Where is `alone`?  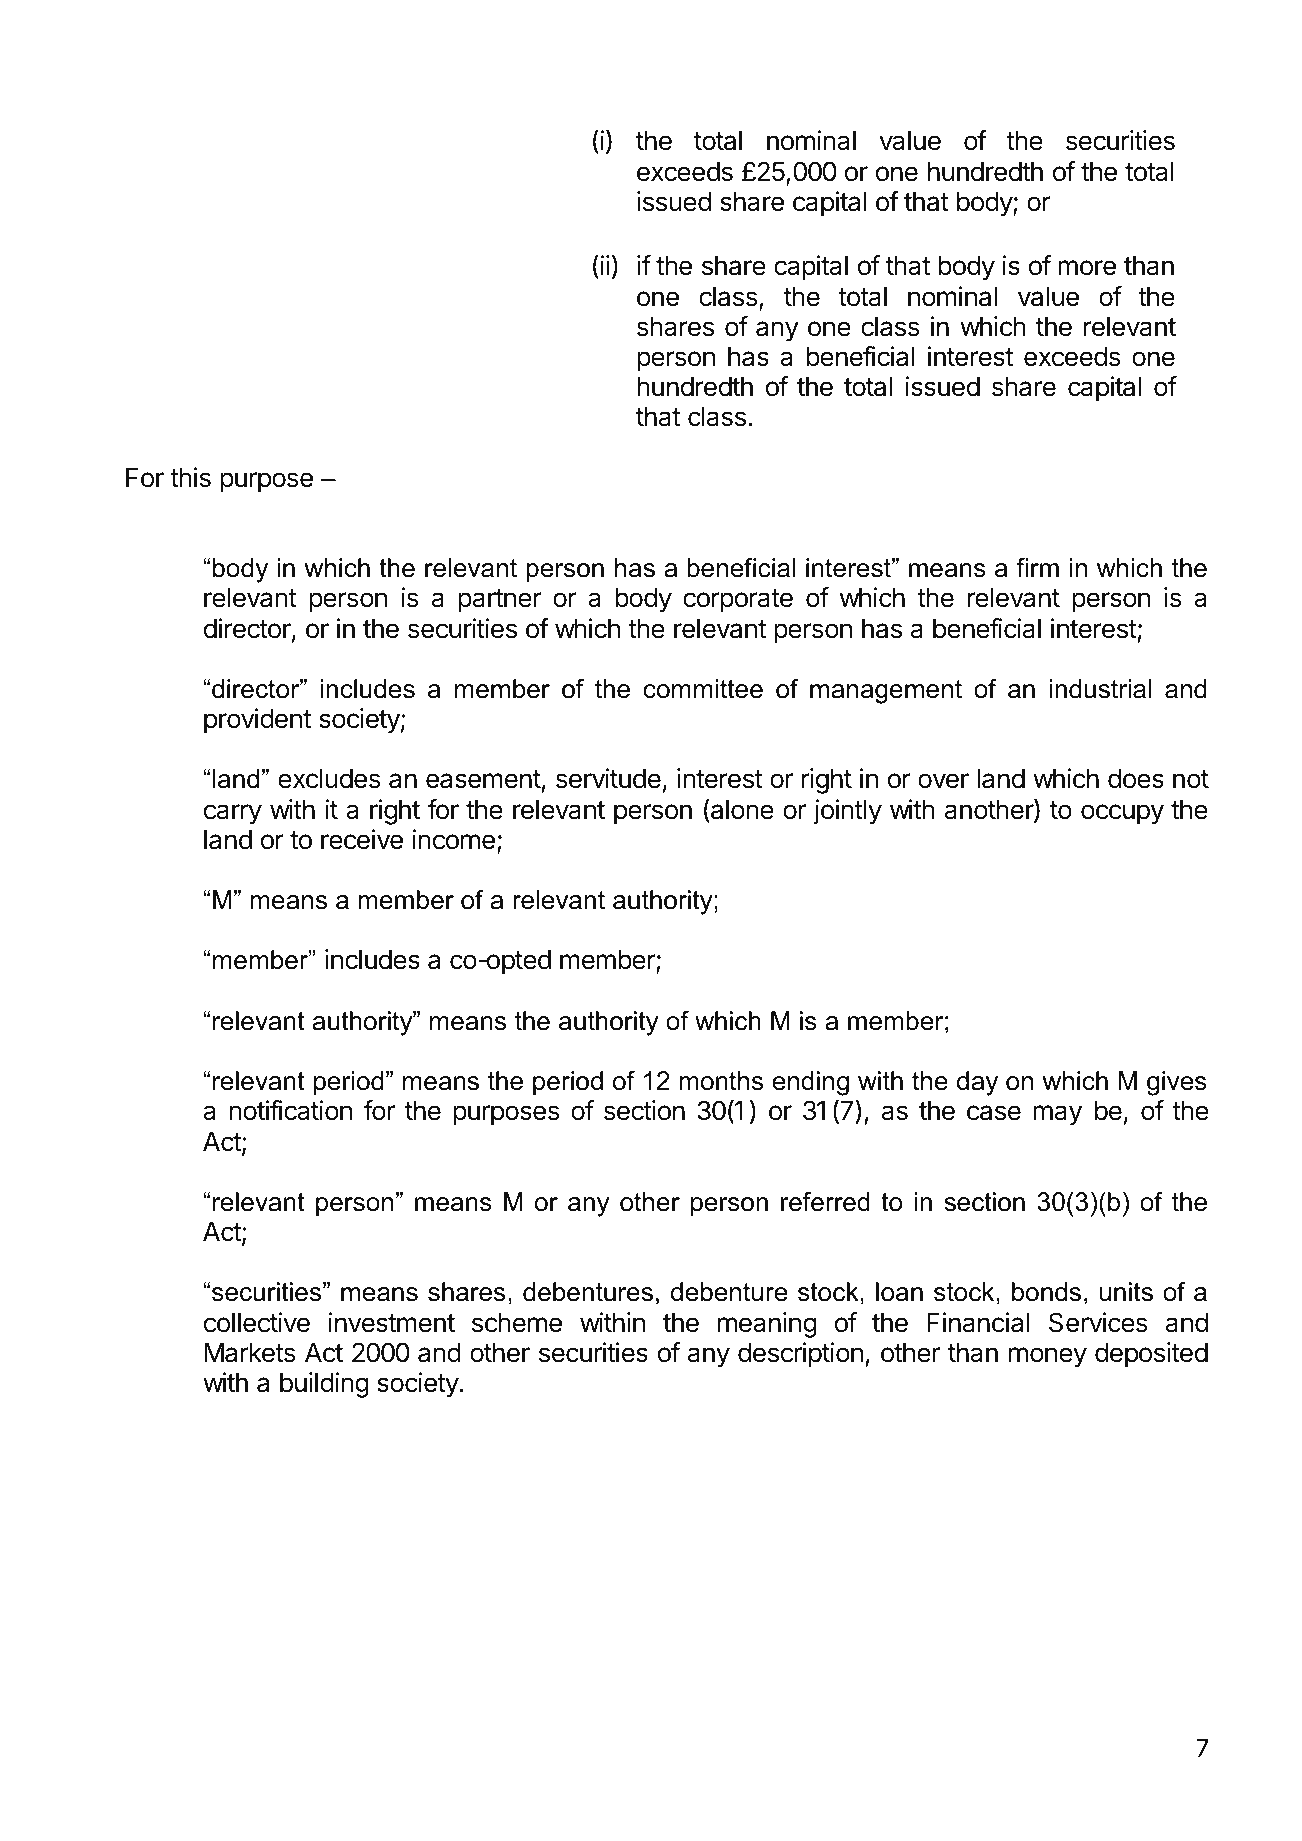
alone is located at coordinates (741, 809).
